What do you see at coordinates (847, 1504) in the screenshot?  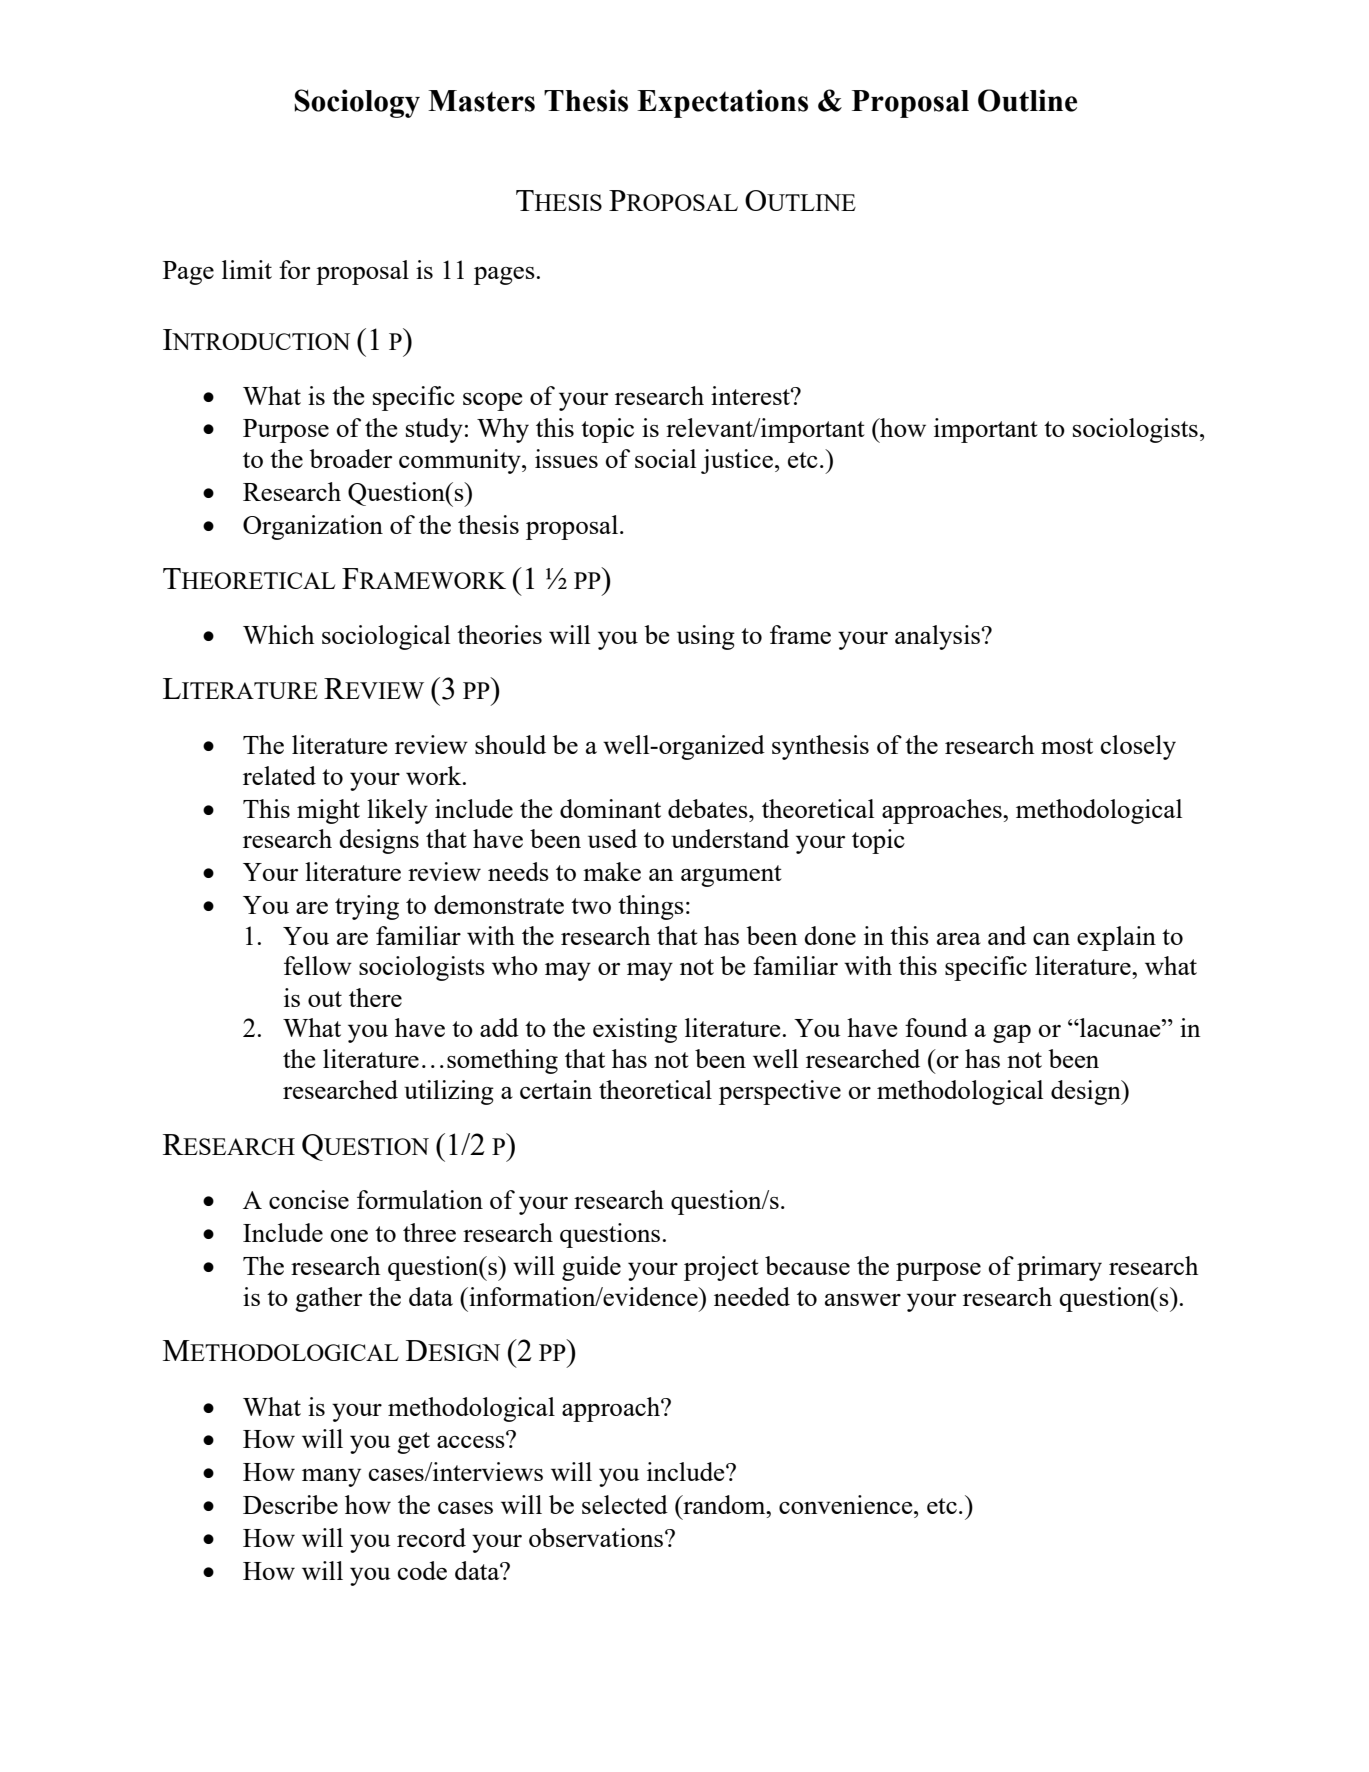 I see `convenience` at bounding box center [847, 1504].
